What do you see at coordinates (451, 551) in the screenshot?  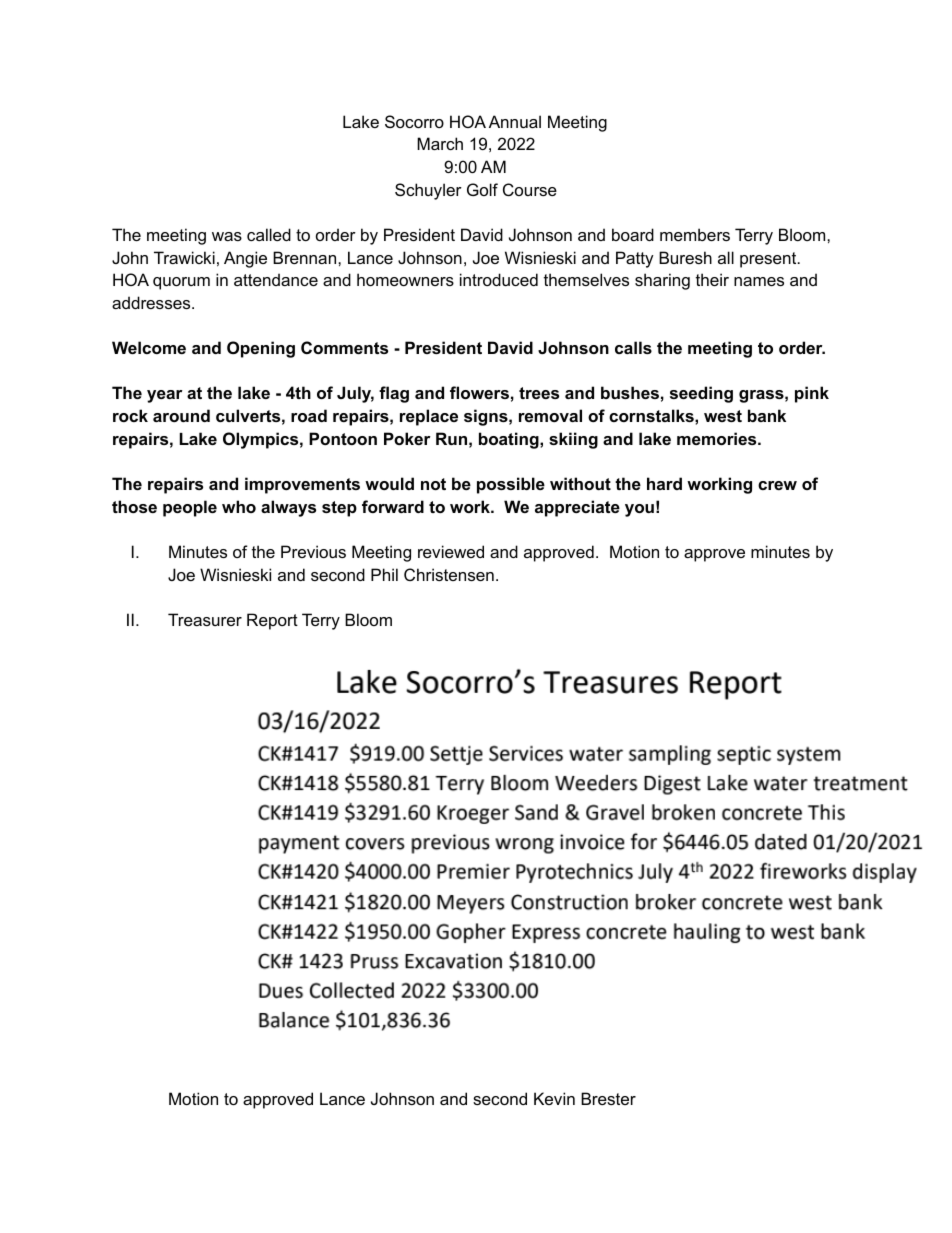 I see `reviewed` at bounding box center [451, 551].
